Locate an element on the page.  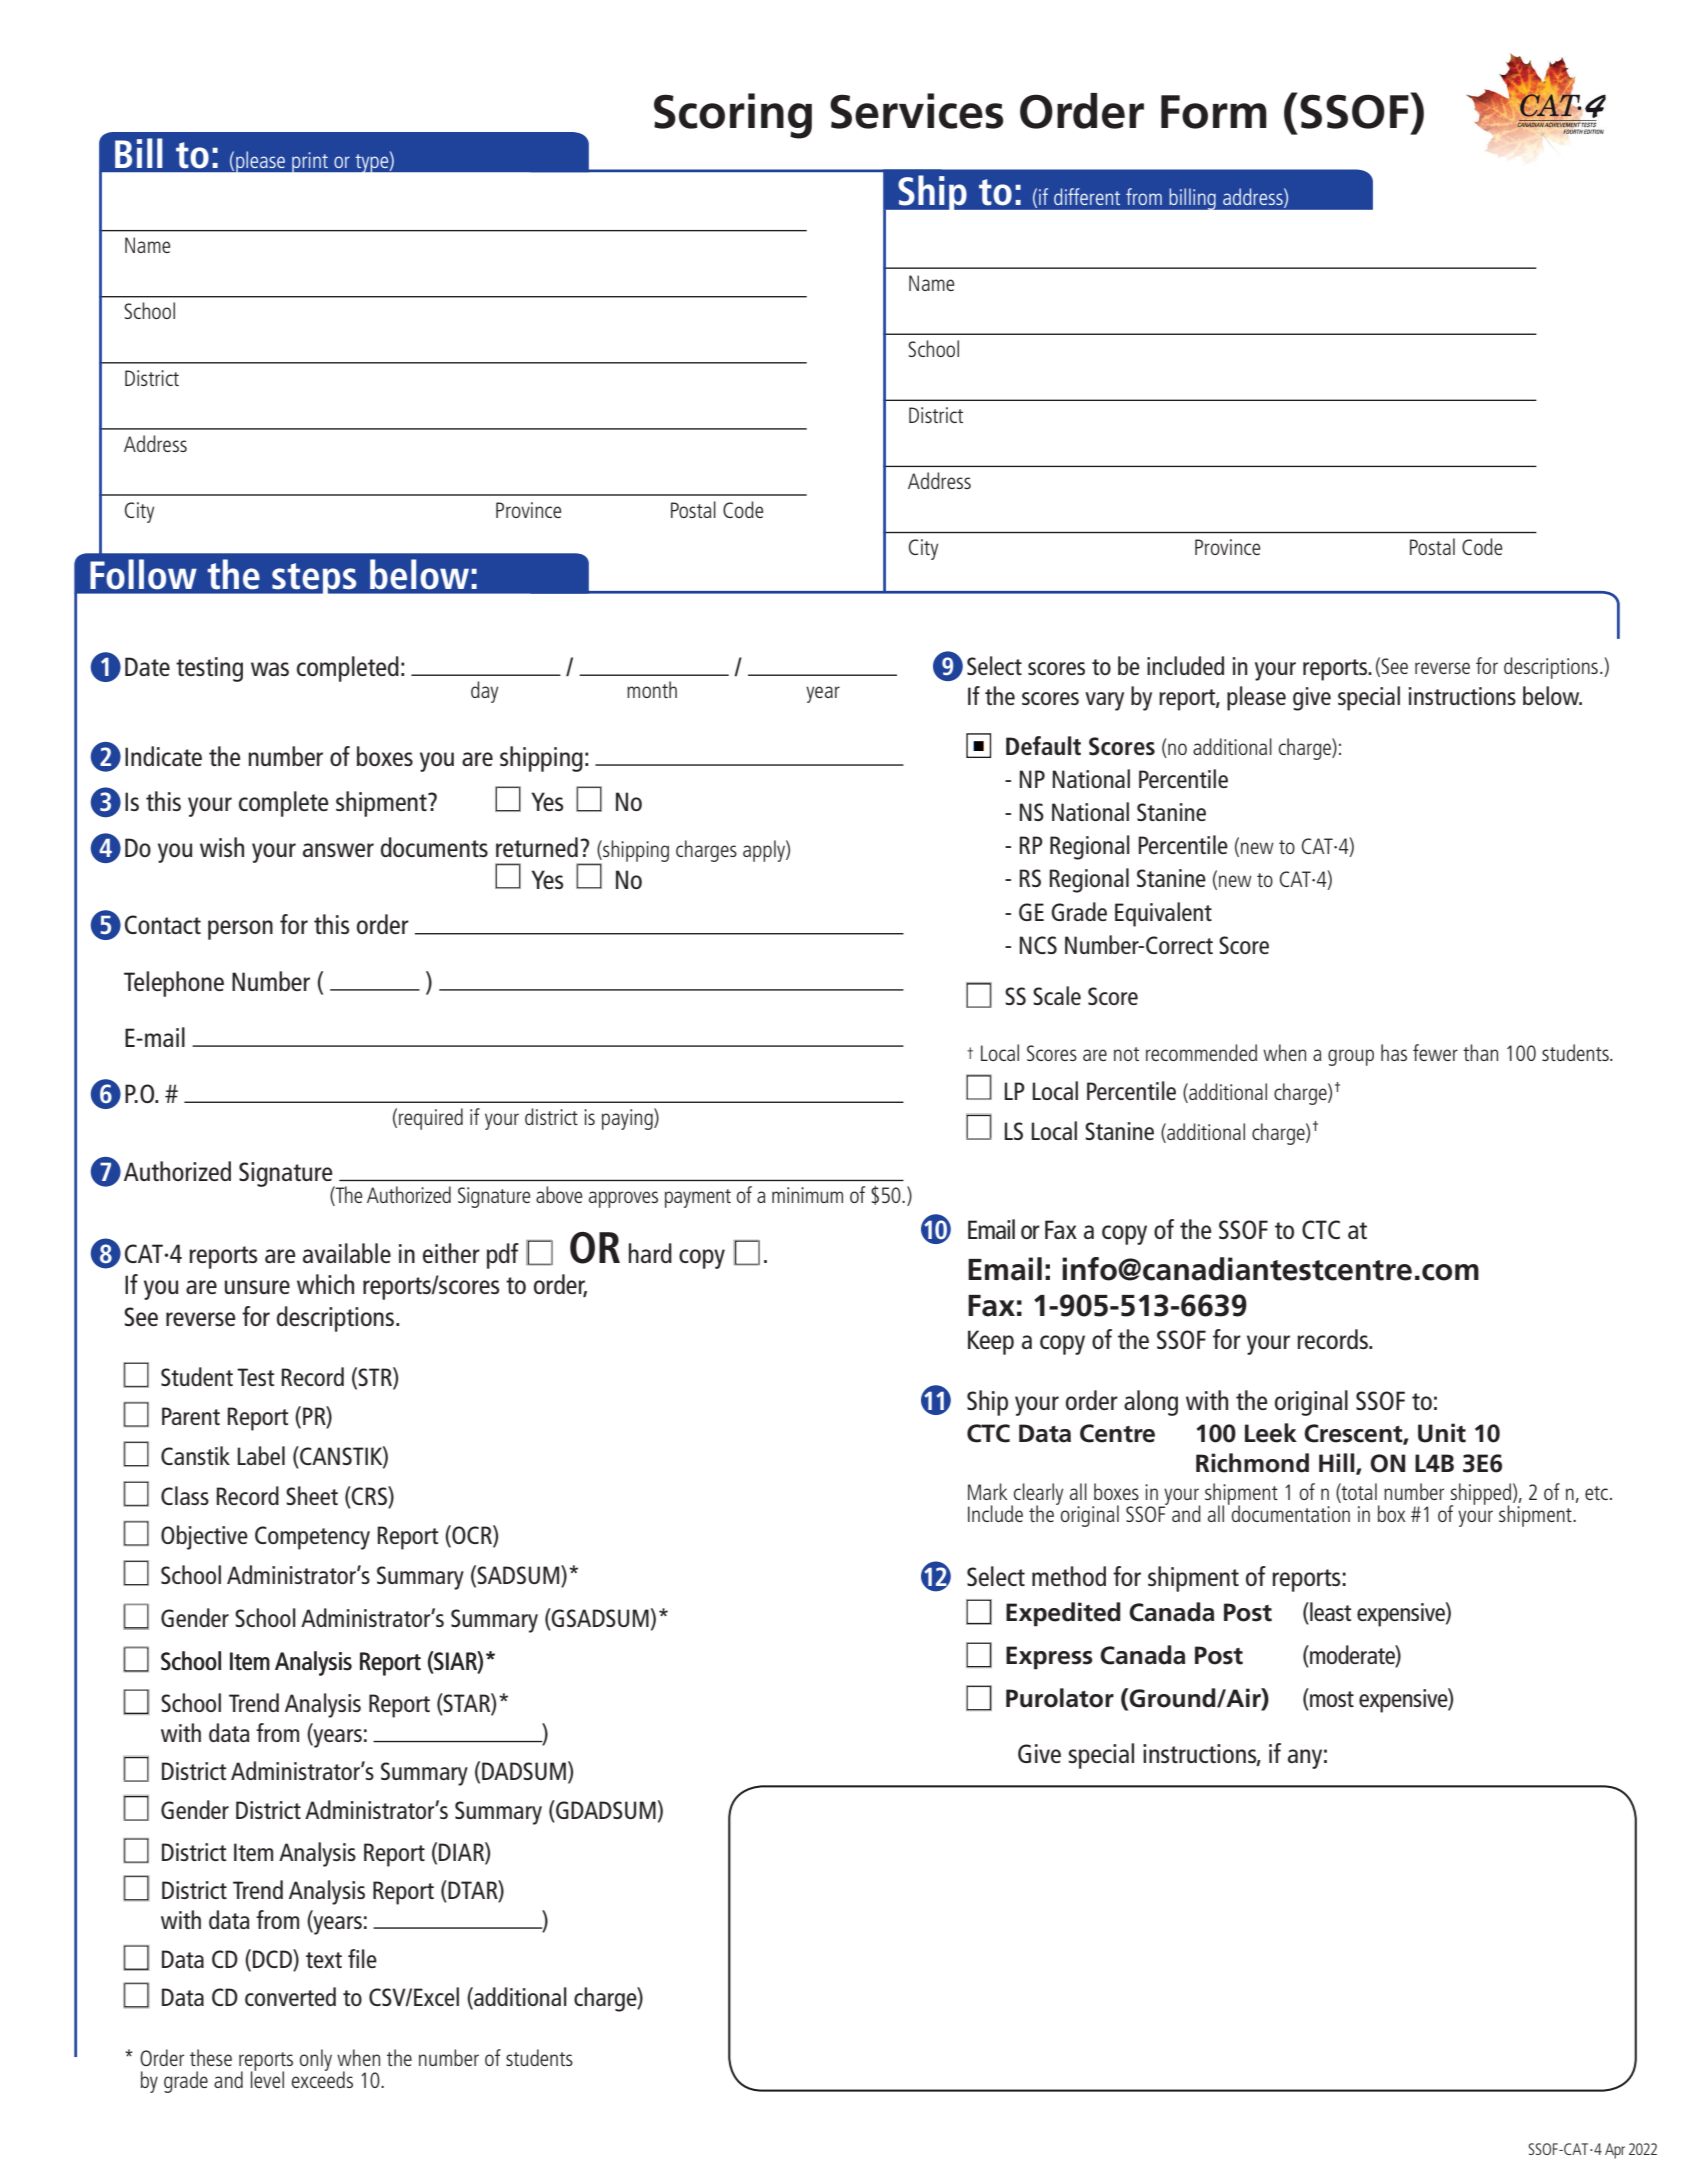
minimum is located at coordinates (807, 1195).
